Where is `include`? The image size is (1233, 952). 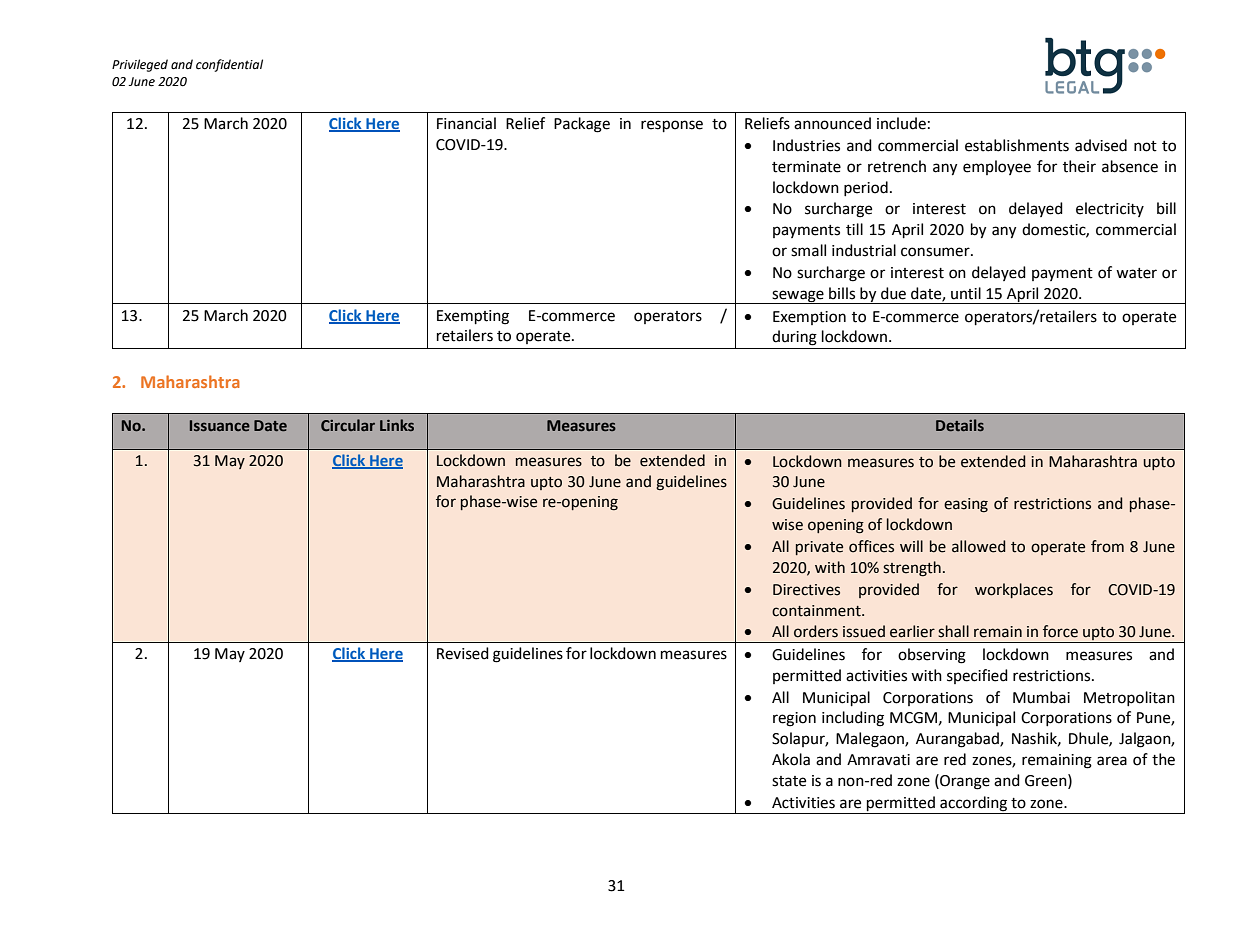 include is located at coordinates (901, 123).
